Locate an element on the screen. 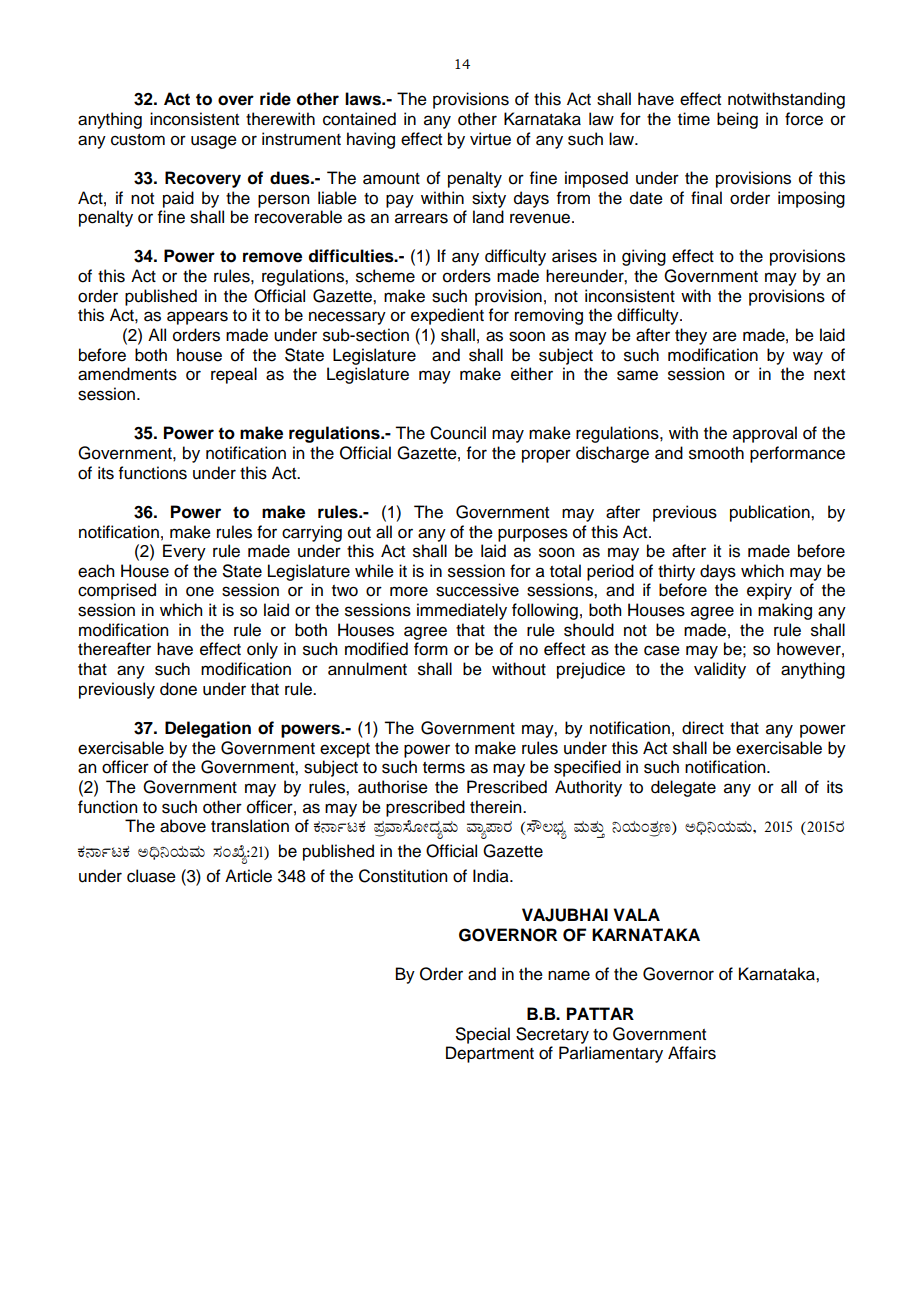 Image resolution: width=924 pixels, height=1308 pixels. usage is located at coordinates (214, 142).
